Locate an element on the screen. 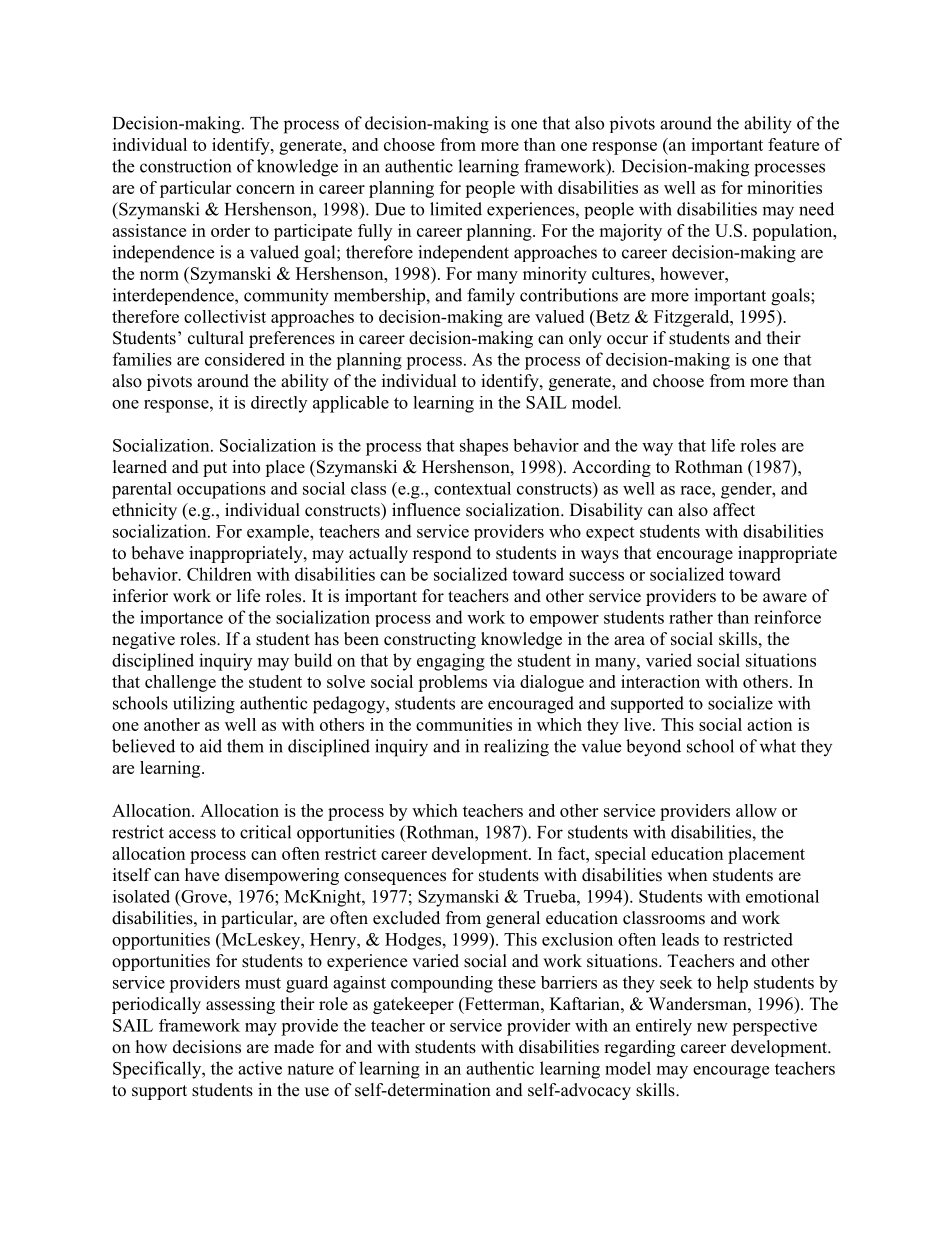 The width and height of the screenshot is (952, 1233). gatekeeper is located at coordinates (413, 1005).
